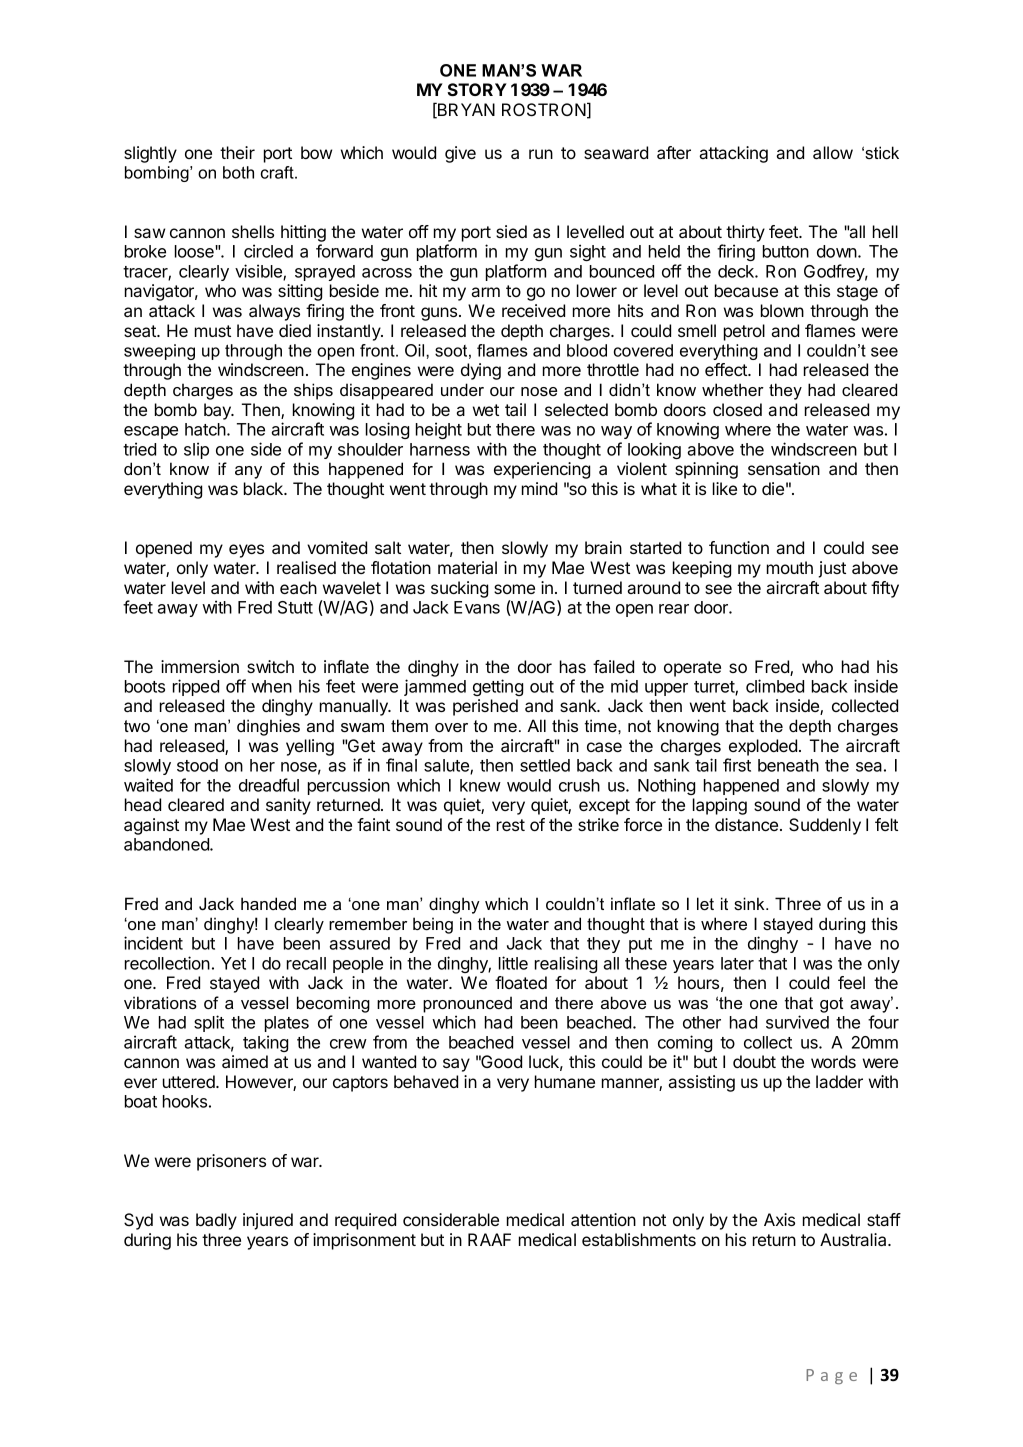  Describe the element at coordinates (216, 1221) in the screenshot. I see `badly` at that location.
